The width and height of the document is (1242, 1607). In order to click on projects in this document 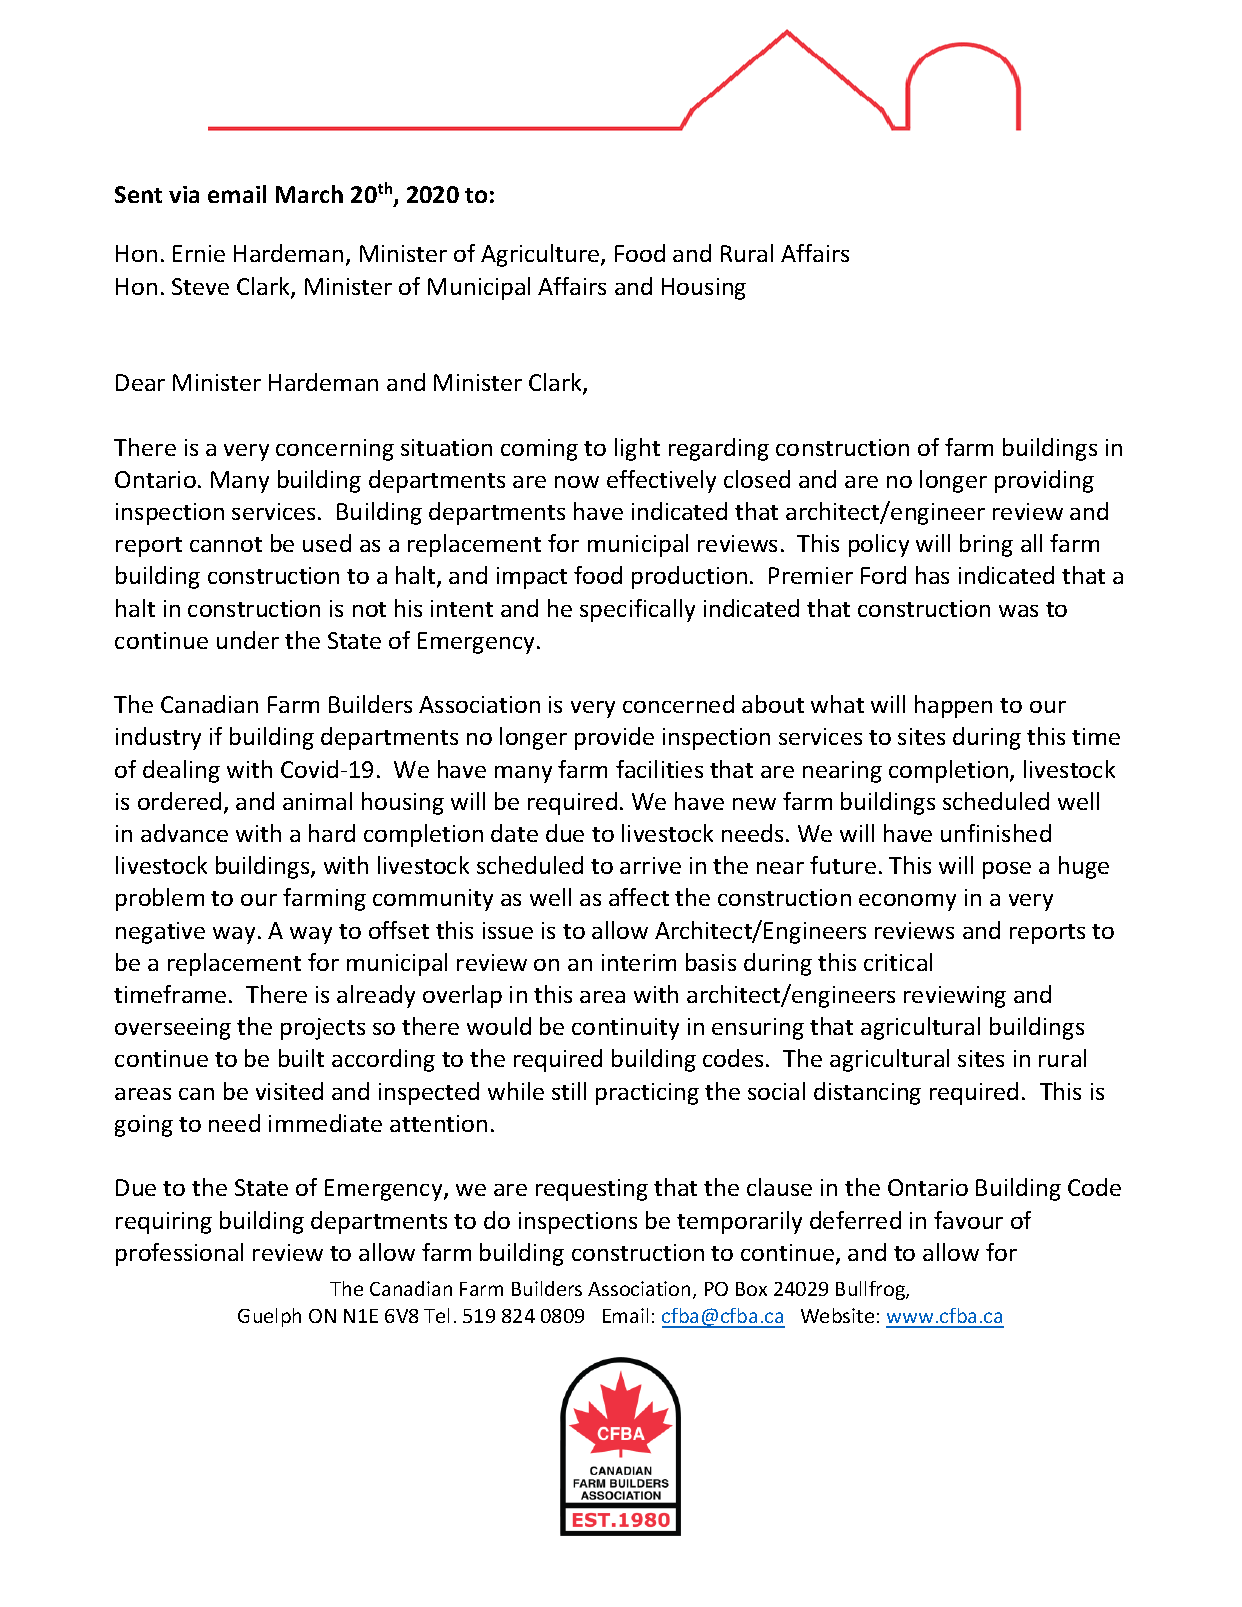, I will do `click(323, 1029)`.
